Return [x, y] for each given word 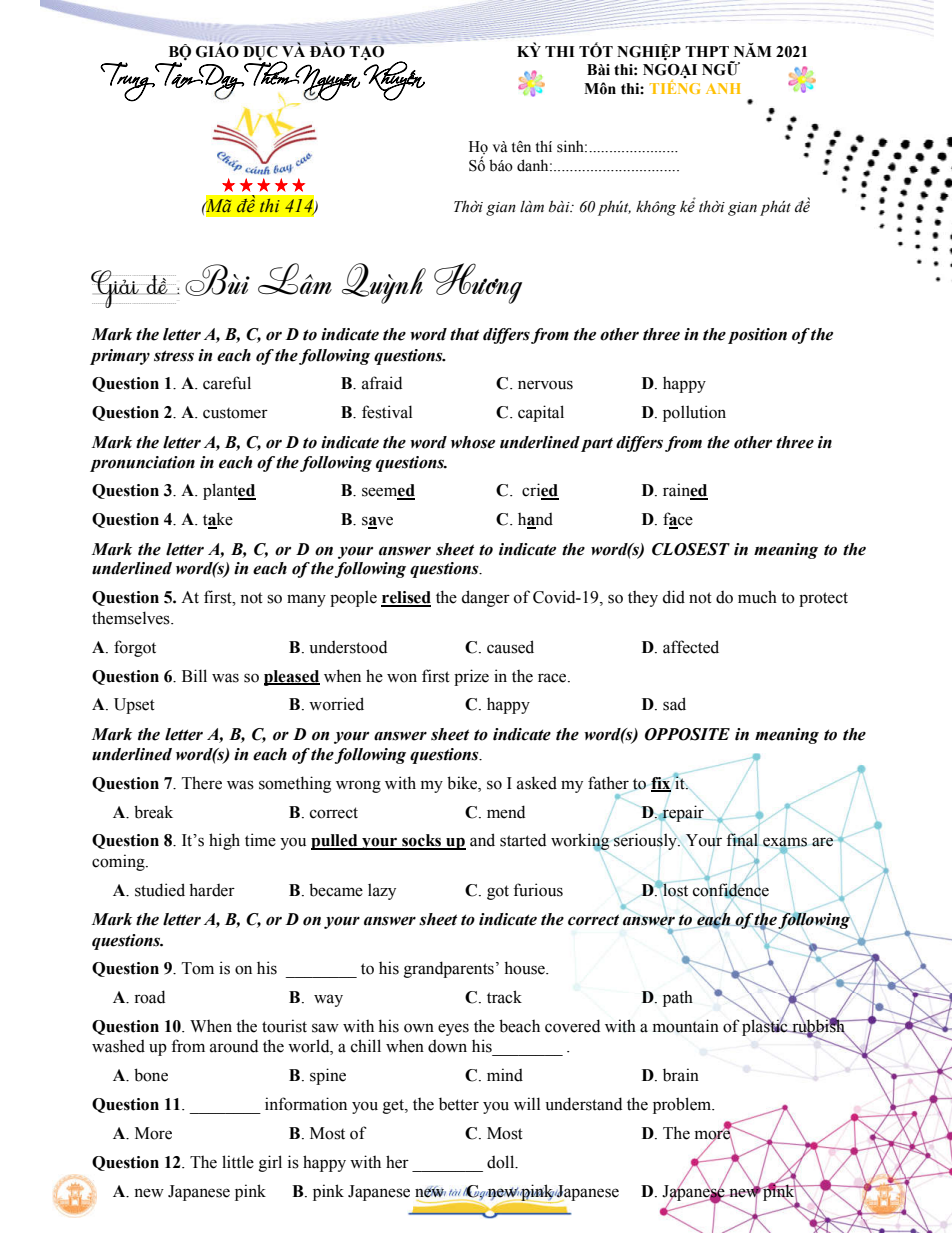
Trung [128, 82]
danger [485, 598]
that [464, 334]
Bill [194, 675]
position [757, 336]
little [238, 1162]
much [757, 597]
